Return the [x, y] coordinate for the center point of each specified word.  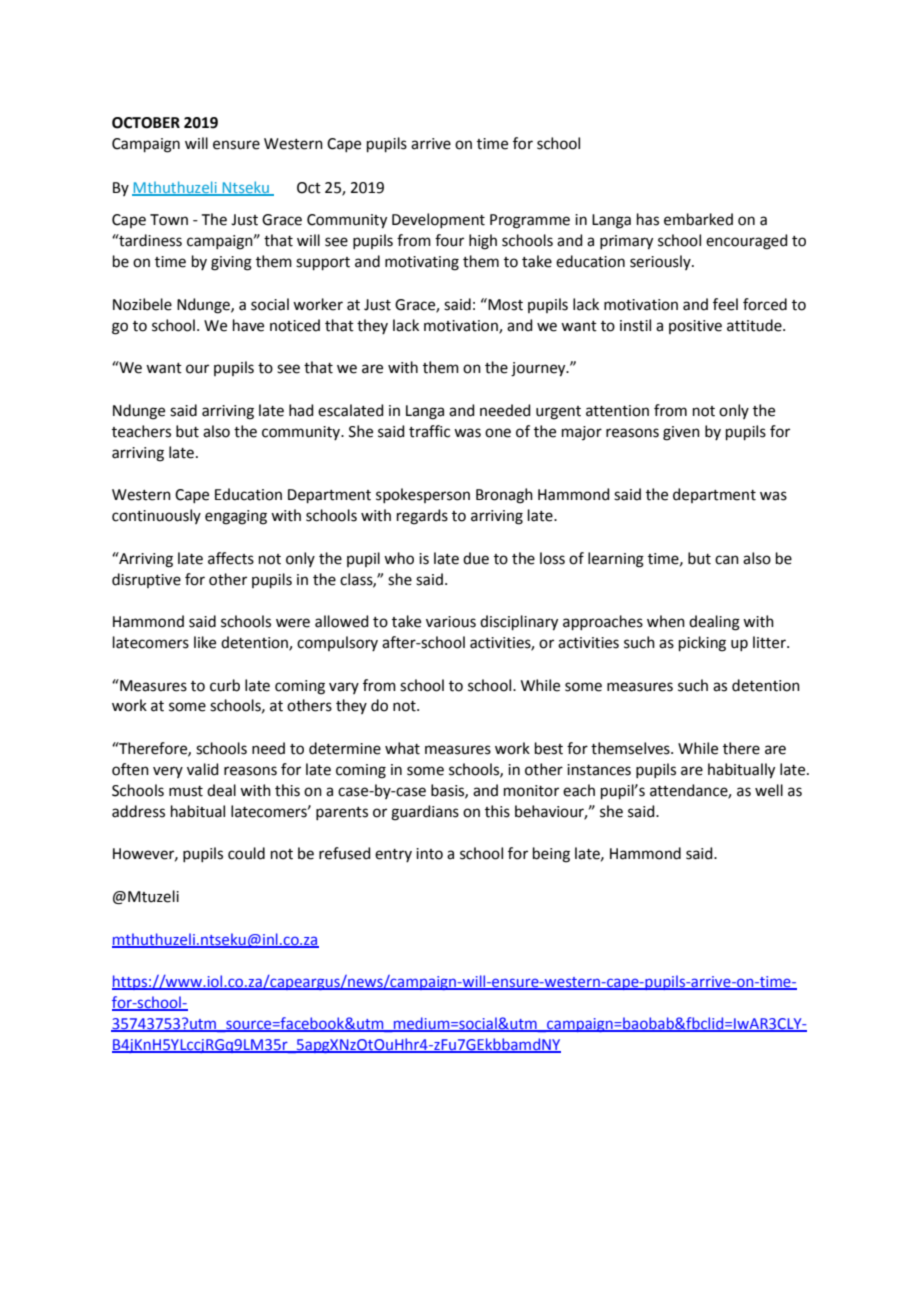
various [451, 622]
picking [702, 644]
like [205, 642]
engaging [236, 517]
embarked [698, 219]
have [248, 325]
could [246, 853]
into [429, 854]
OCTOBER [146, 123]
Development [438, 220]
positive [695, 327]
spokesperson [423, 495]
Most [504, 304]
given [681, 433]
